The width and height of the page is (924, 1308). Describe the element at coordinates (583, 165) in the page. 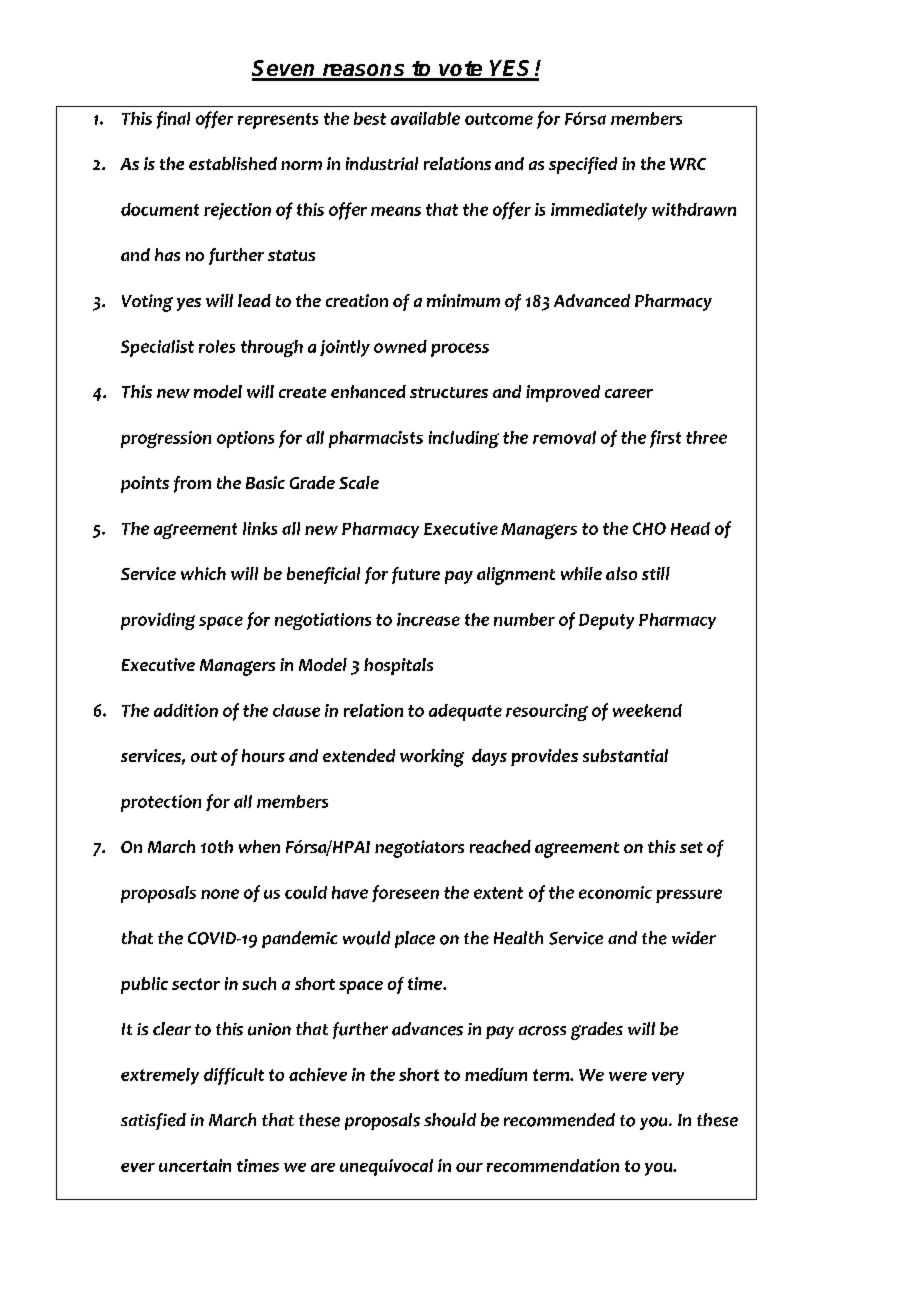

I see `specified` at that location.
